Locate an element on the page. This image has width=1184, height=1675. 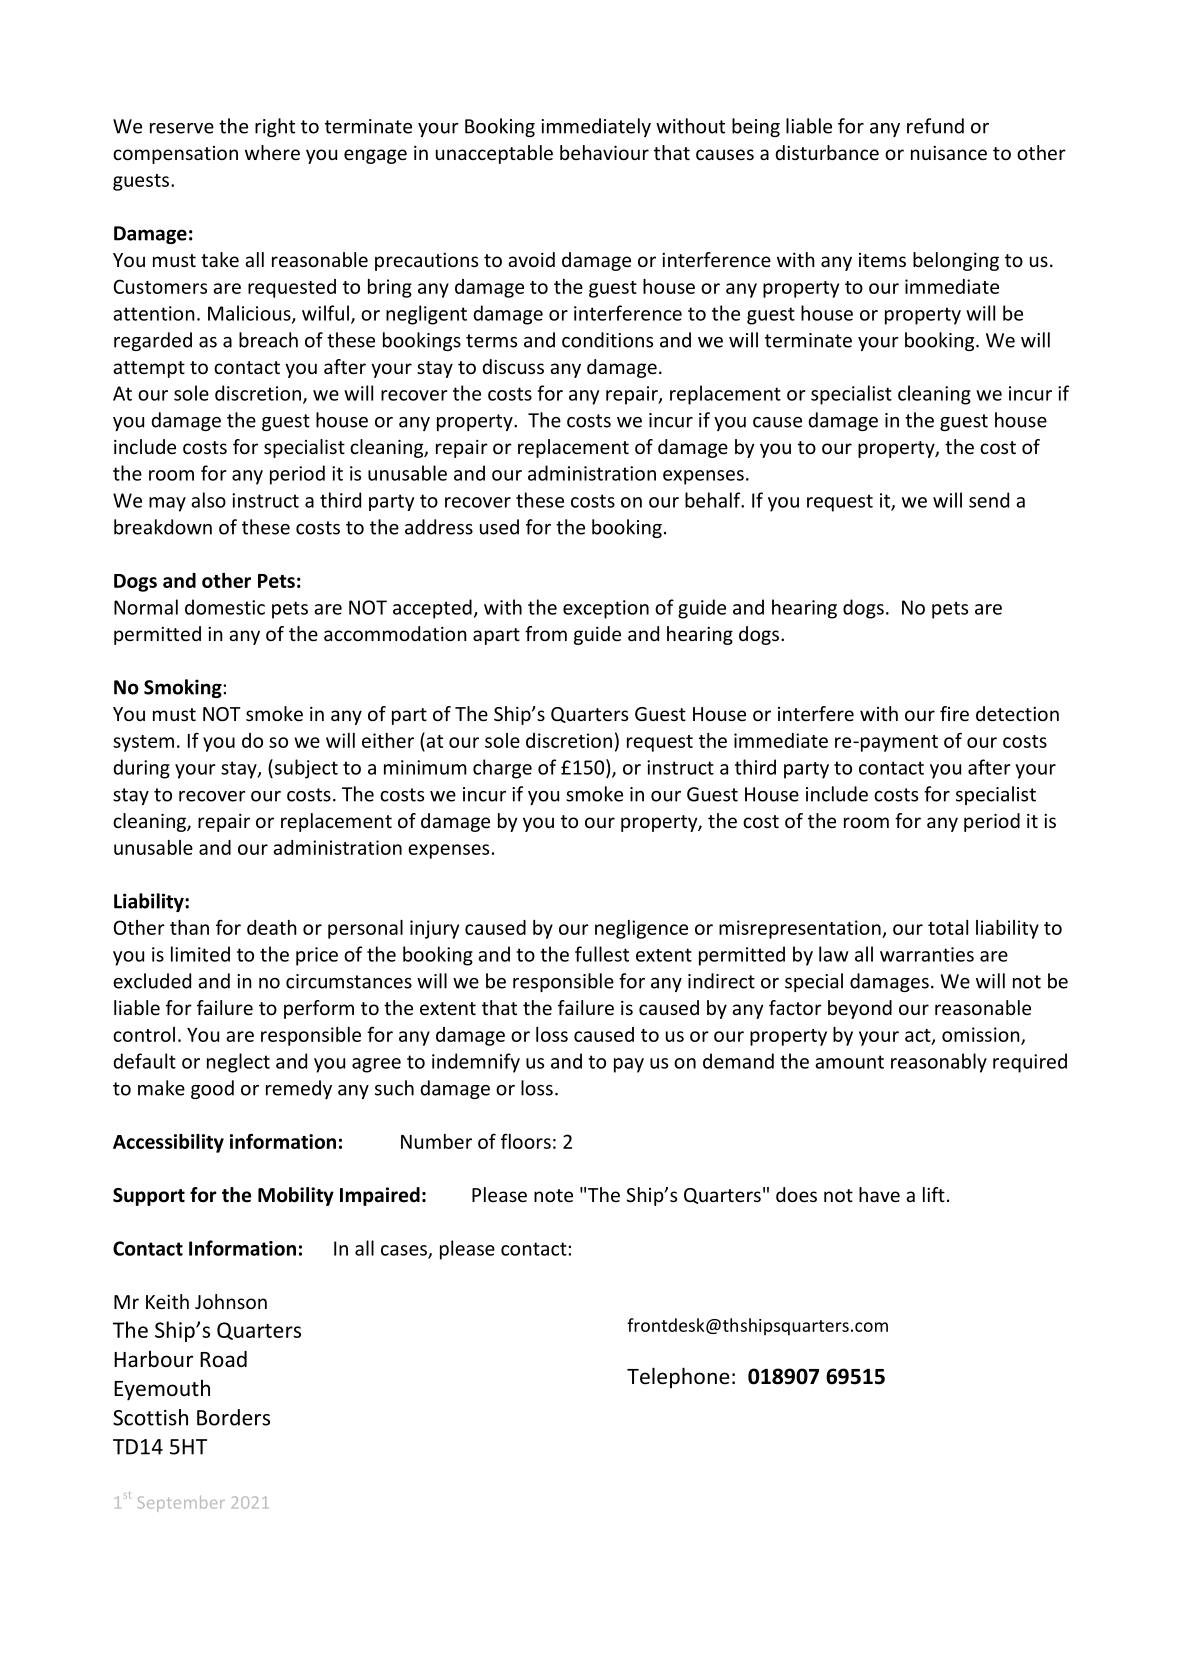
Borders is located at coordinates (233, 1417).
